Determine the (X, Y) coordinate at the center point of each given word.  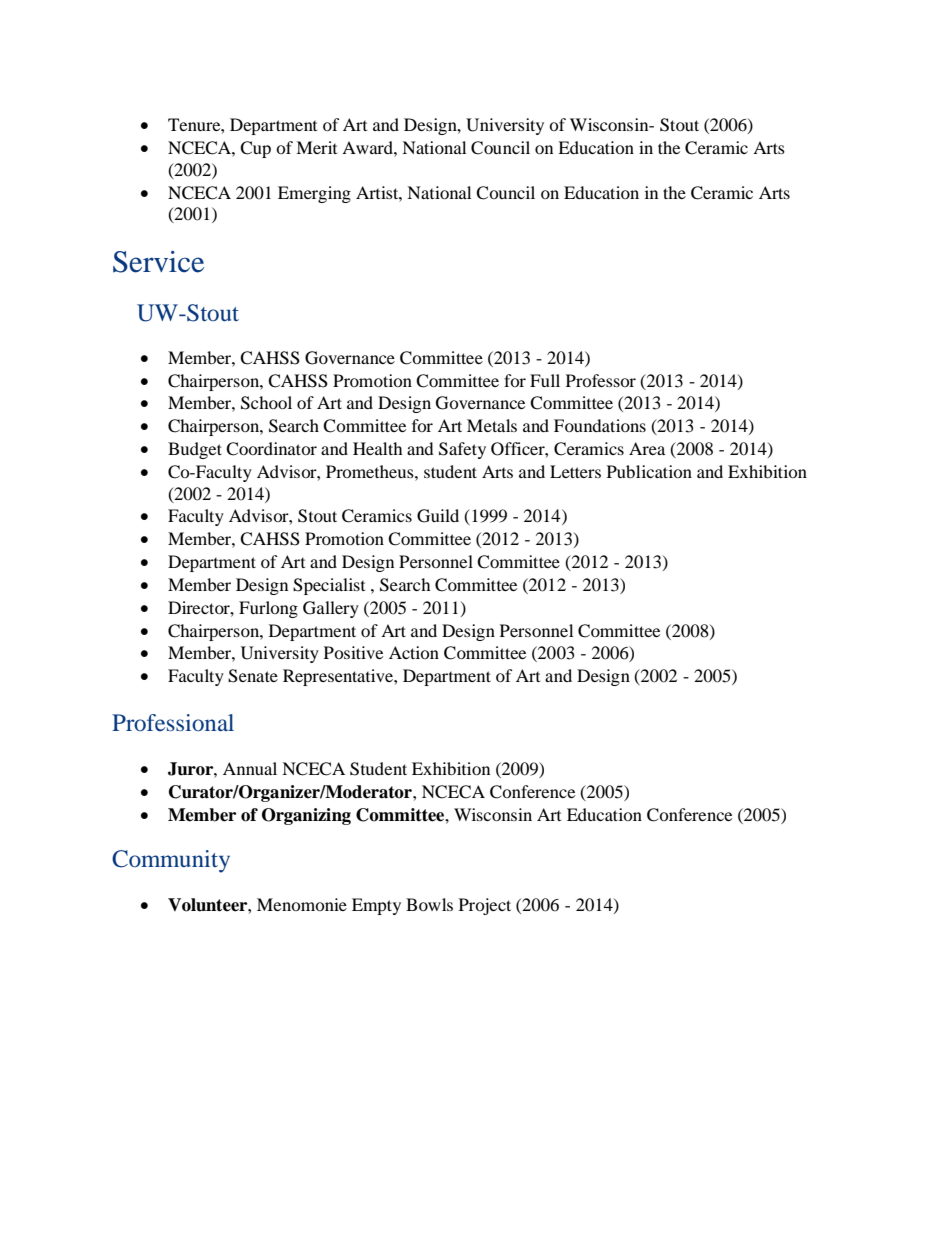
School (266, 403)
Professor (601, 380)
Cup (255, 149)
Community (171, 861)
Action (414, 652)
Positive (353, 652)
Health (378, 448)
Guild (438, 516)
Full (545, 380)
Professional (173, 722)
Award (368, 147)
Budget (195, 450)
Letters (575, 471)
